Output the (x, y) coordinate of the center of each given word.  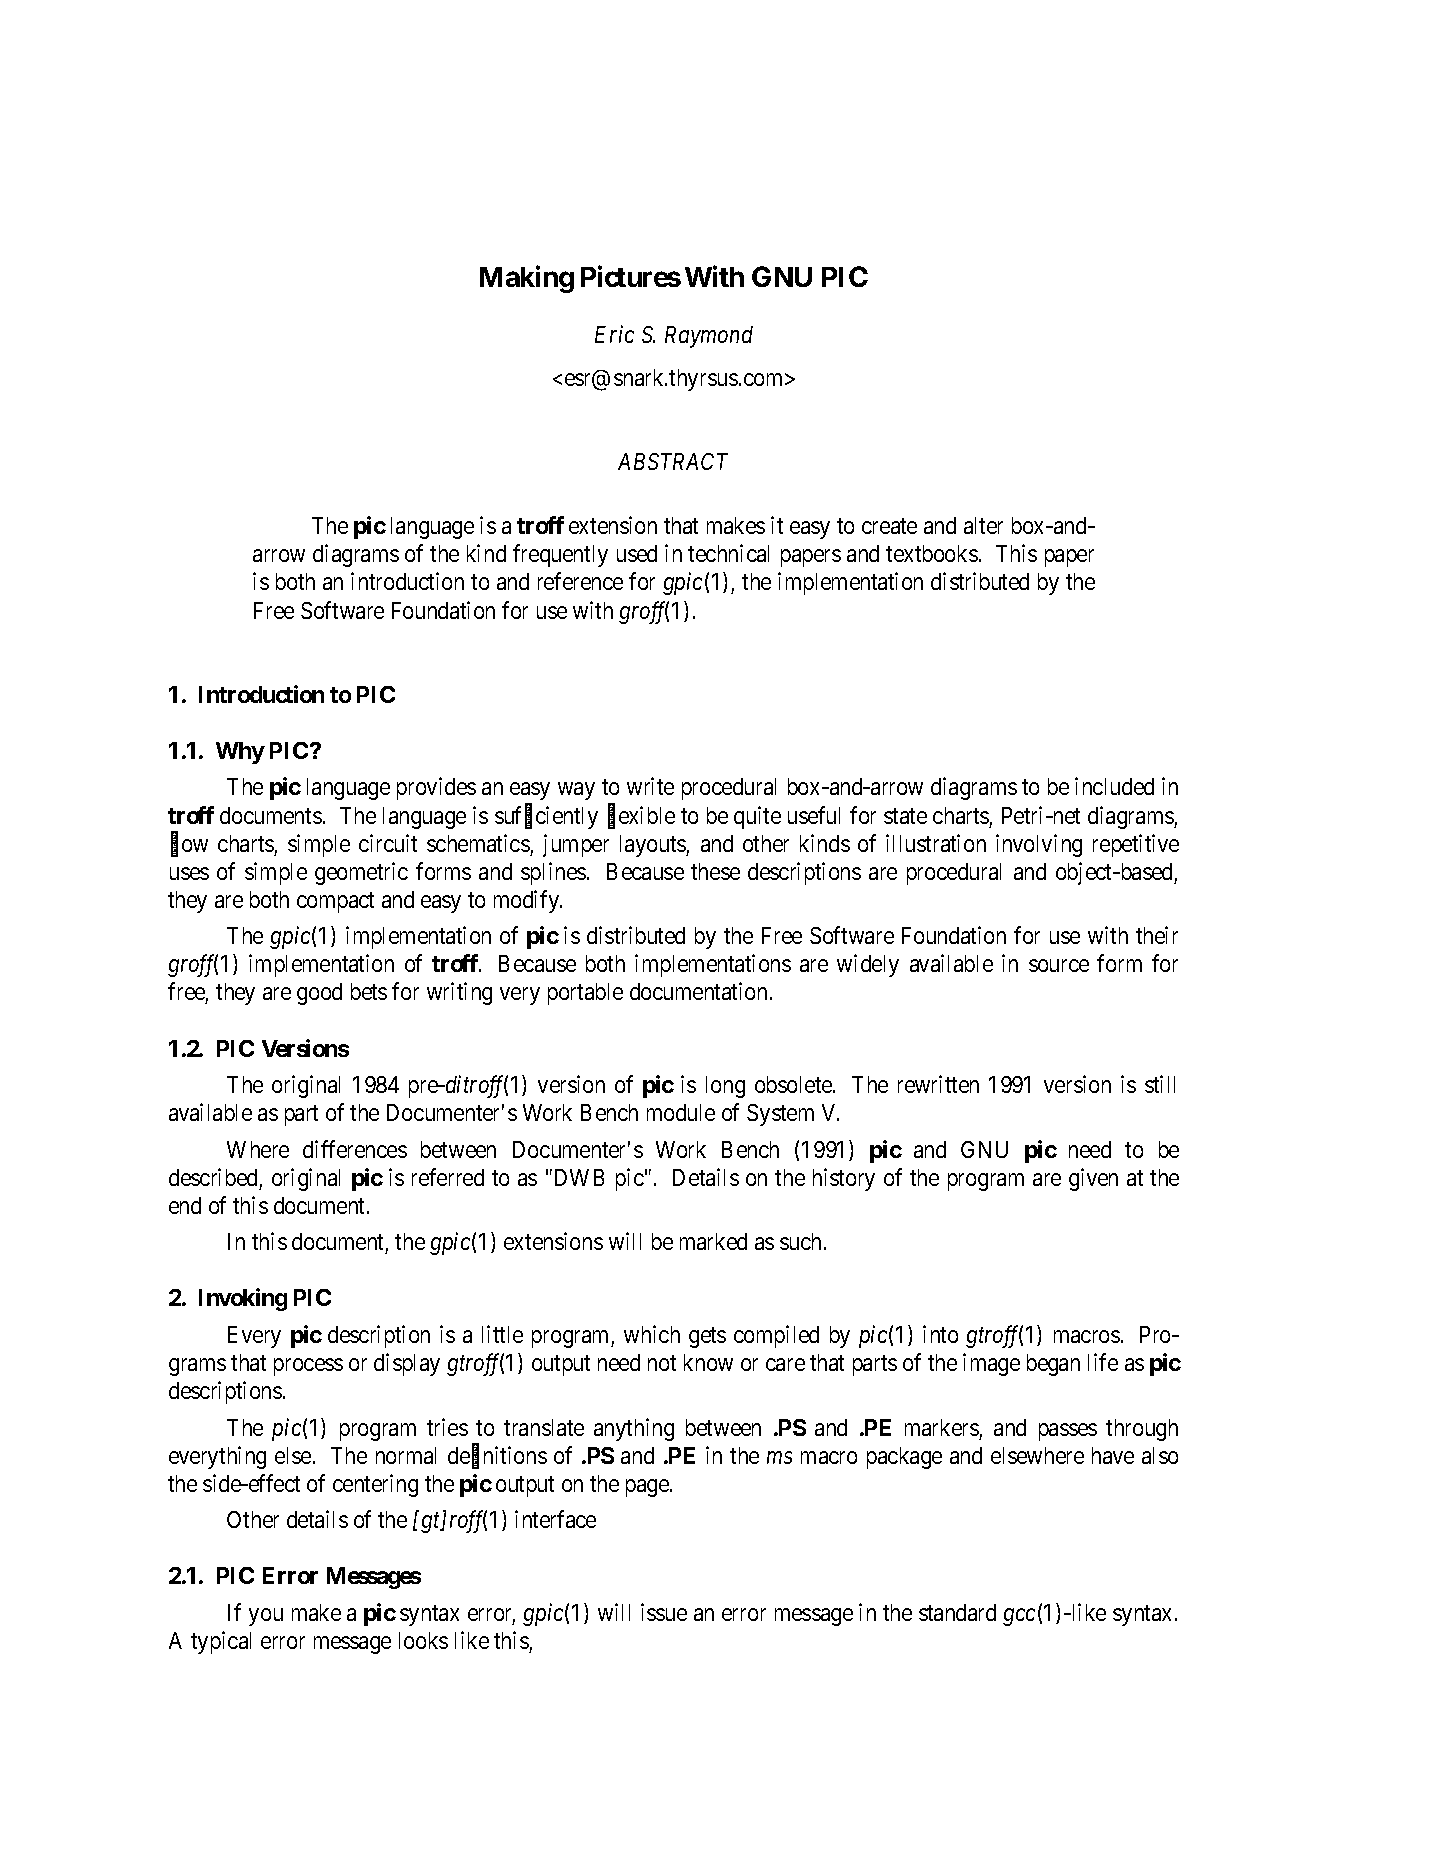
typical (221, 1642)
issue (664, 1612)
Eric (614, 334)
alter (983, 525)
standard (957, 1612)
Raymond (709, 337)
